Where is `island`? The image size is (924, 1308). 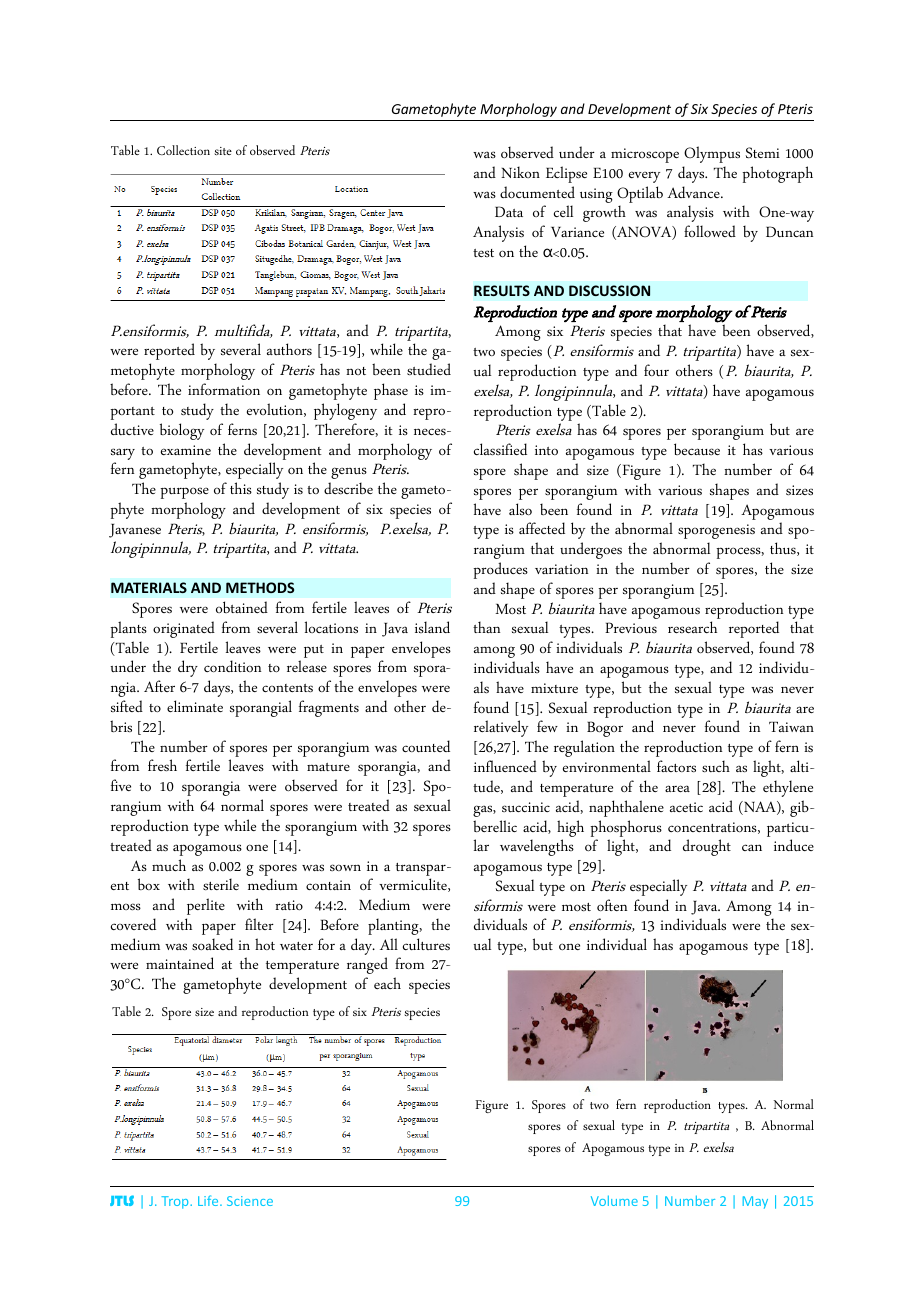
island is located at coordinates (432, 627).
